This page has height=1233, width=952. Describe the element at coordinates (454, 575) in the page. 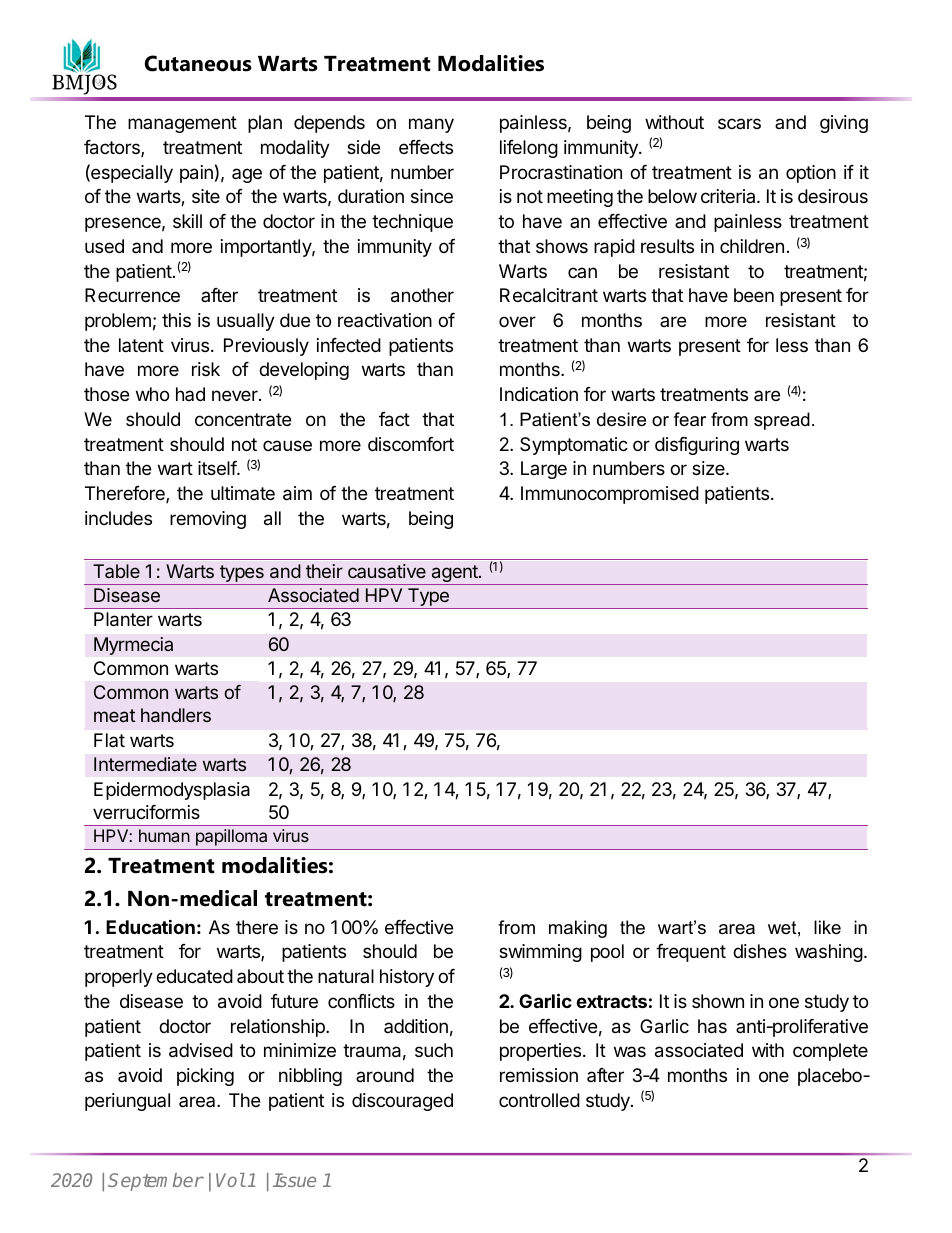

I see `agent` at that location.
